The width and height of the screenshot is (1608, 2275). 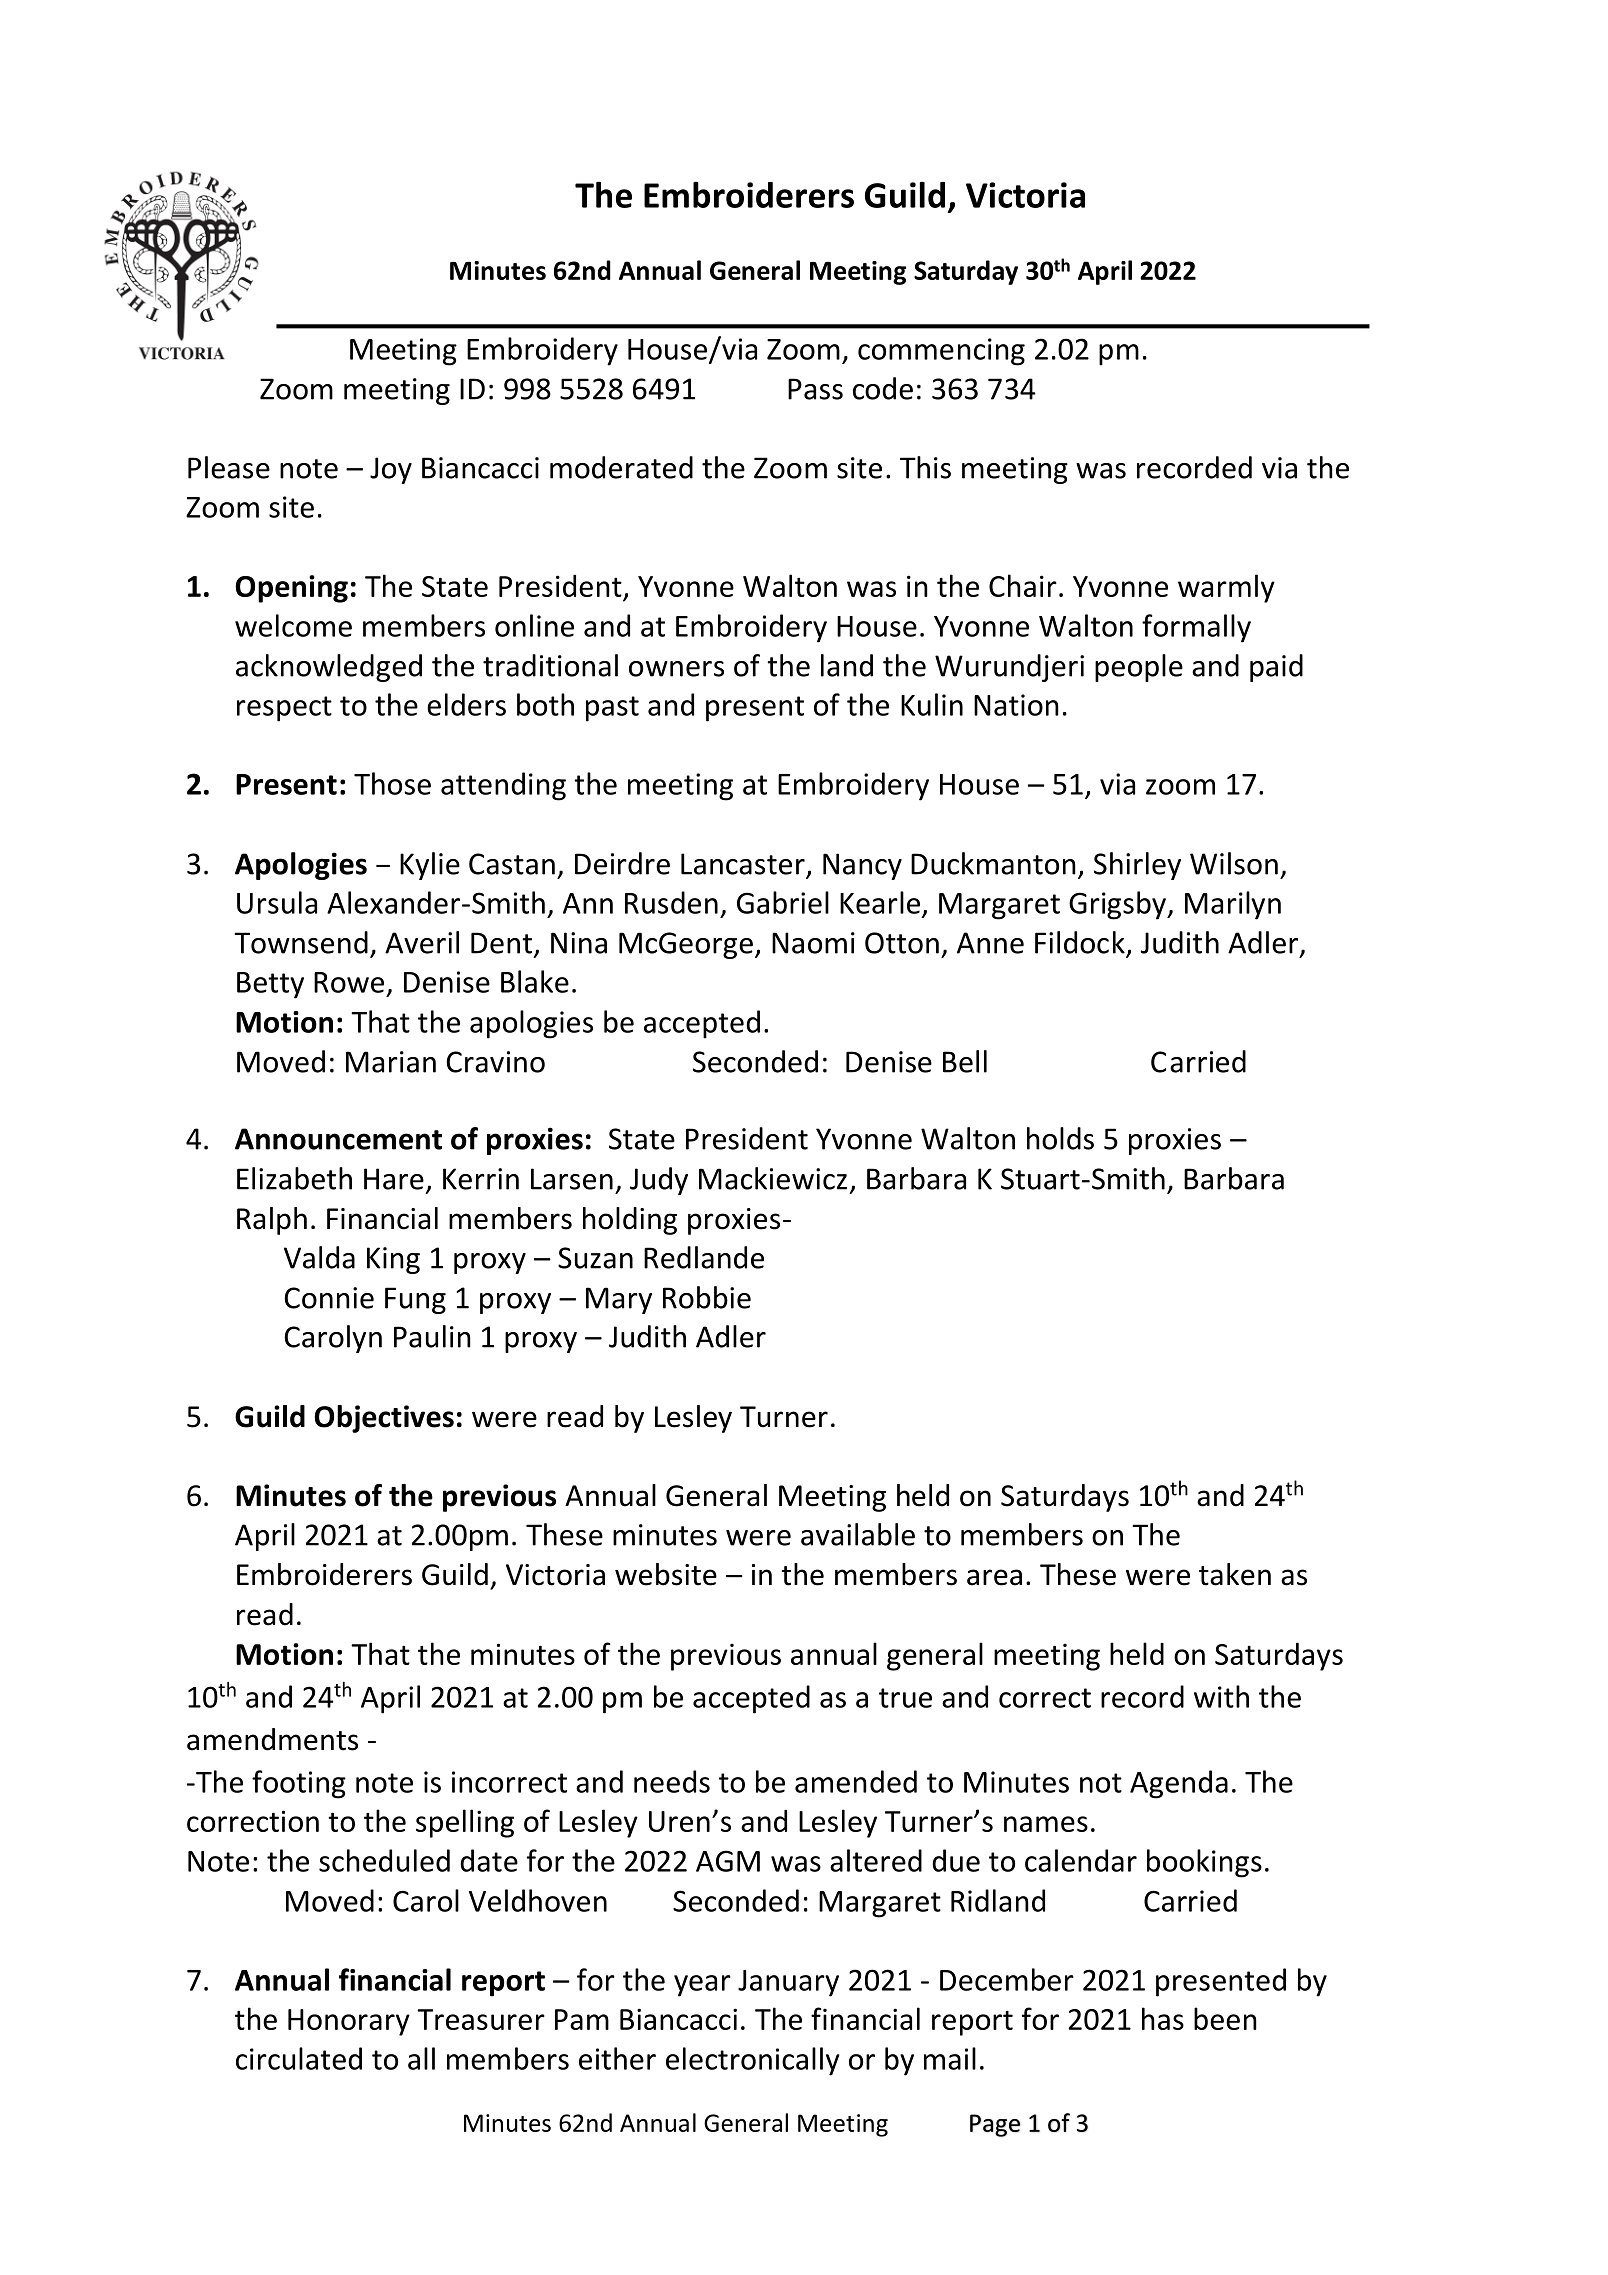 What do you see at coordinates (813, 943) in the screenshot?
I see `Naomi` at bounding box center [813, 943].
